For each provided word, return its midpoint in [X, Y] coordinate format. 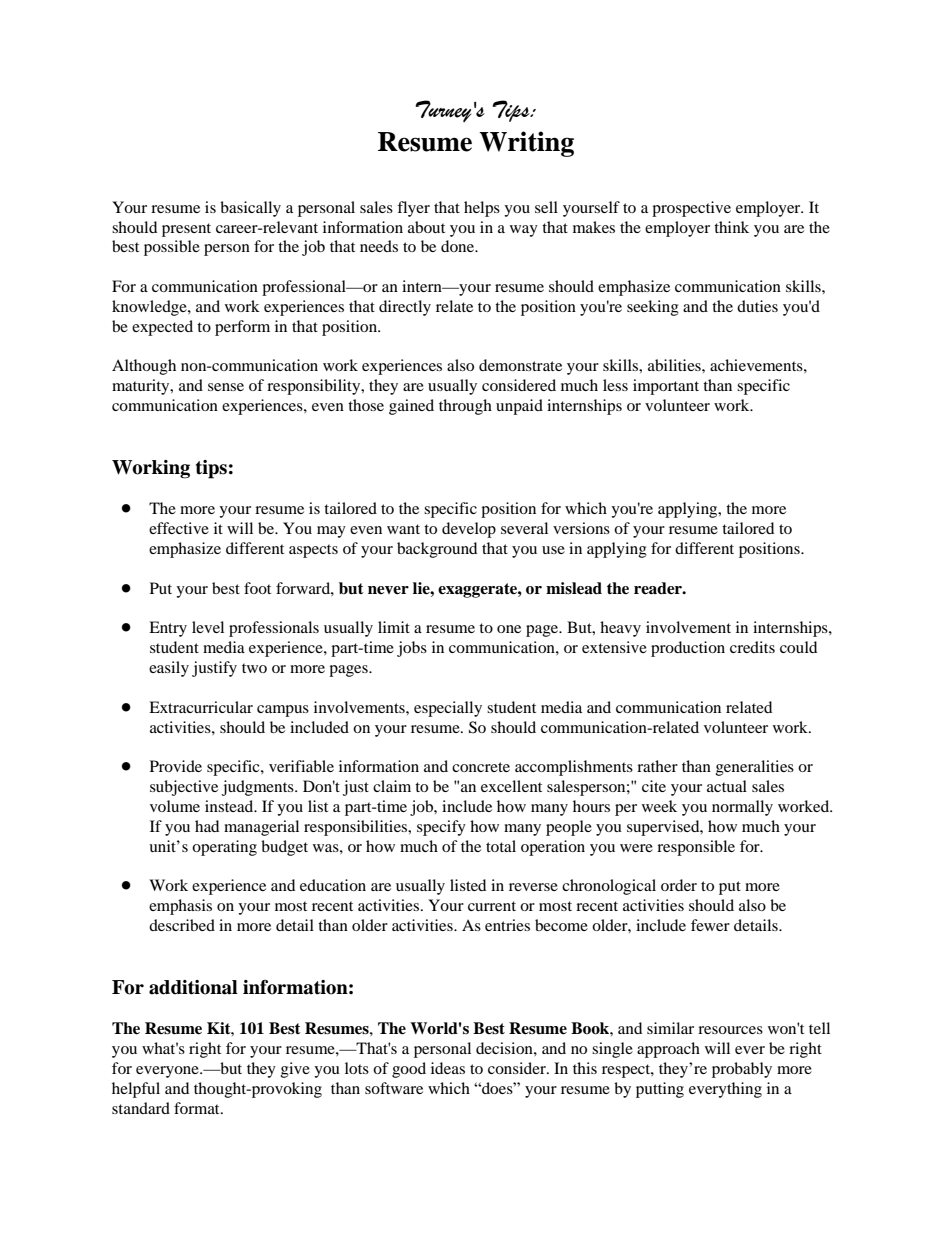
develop [469, 530]
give [295, 1070]
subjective [184, 788]
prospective [691, 209]
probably [742, 1070]
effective [179, 528]
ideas [448, 1068]
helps [482, 209]
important [666, 387]
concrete [481, 767]
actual [727, 786]
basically [250, 209]
